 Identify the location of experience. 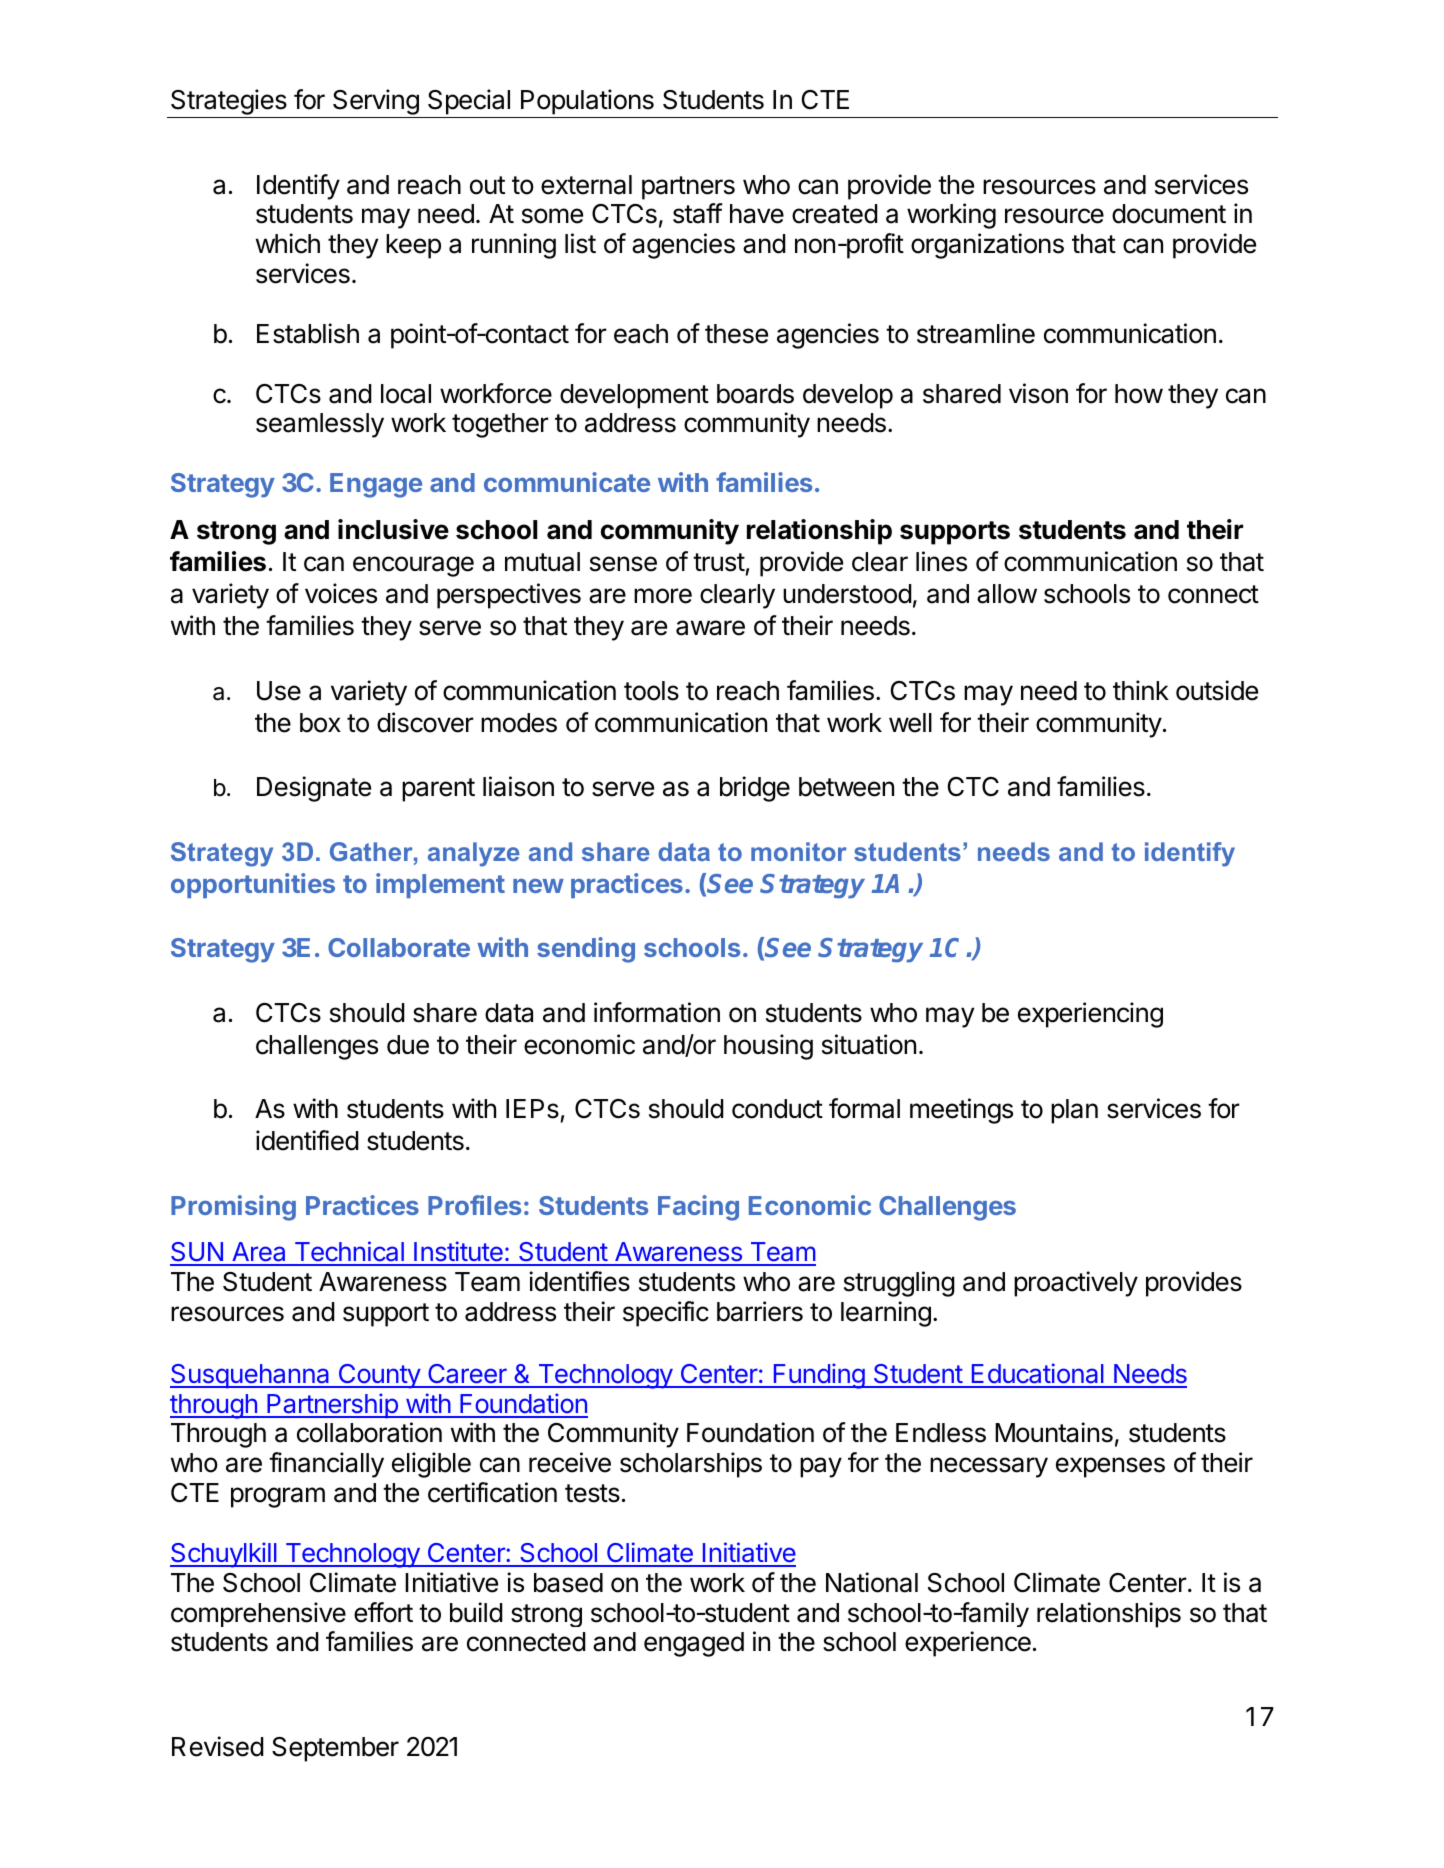
(968, 1644).
